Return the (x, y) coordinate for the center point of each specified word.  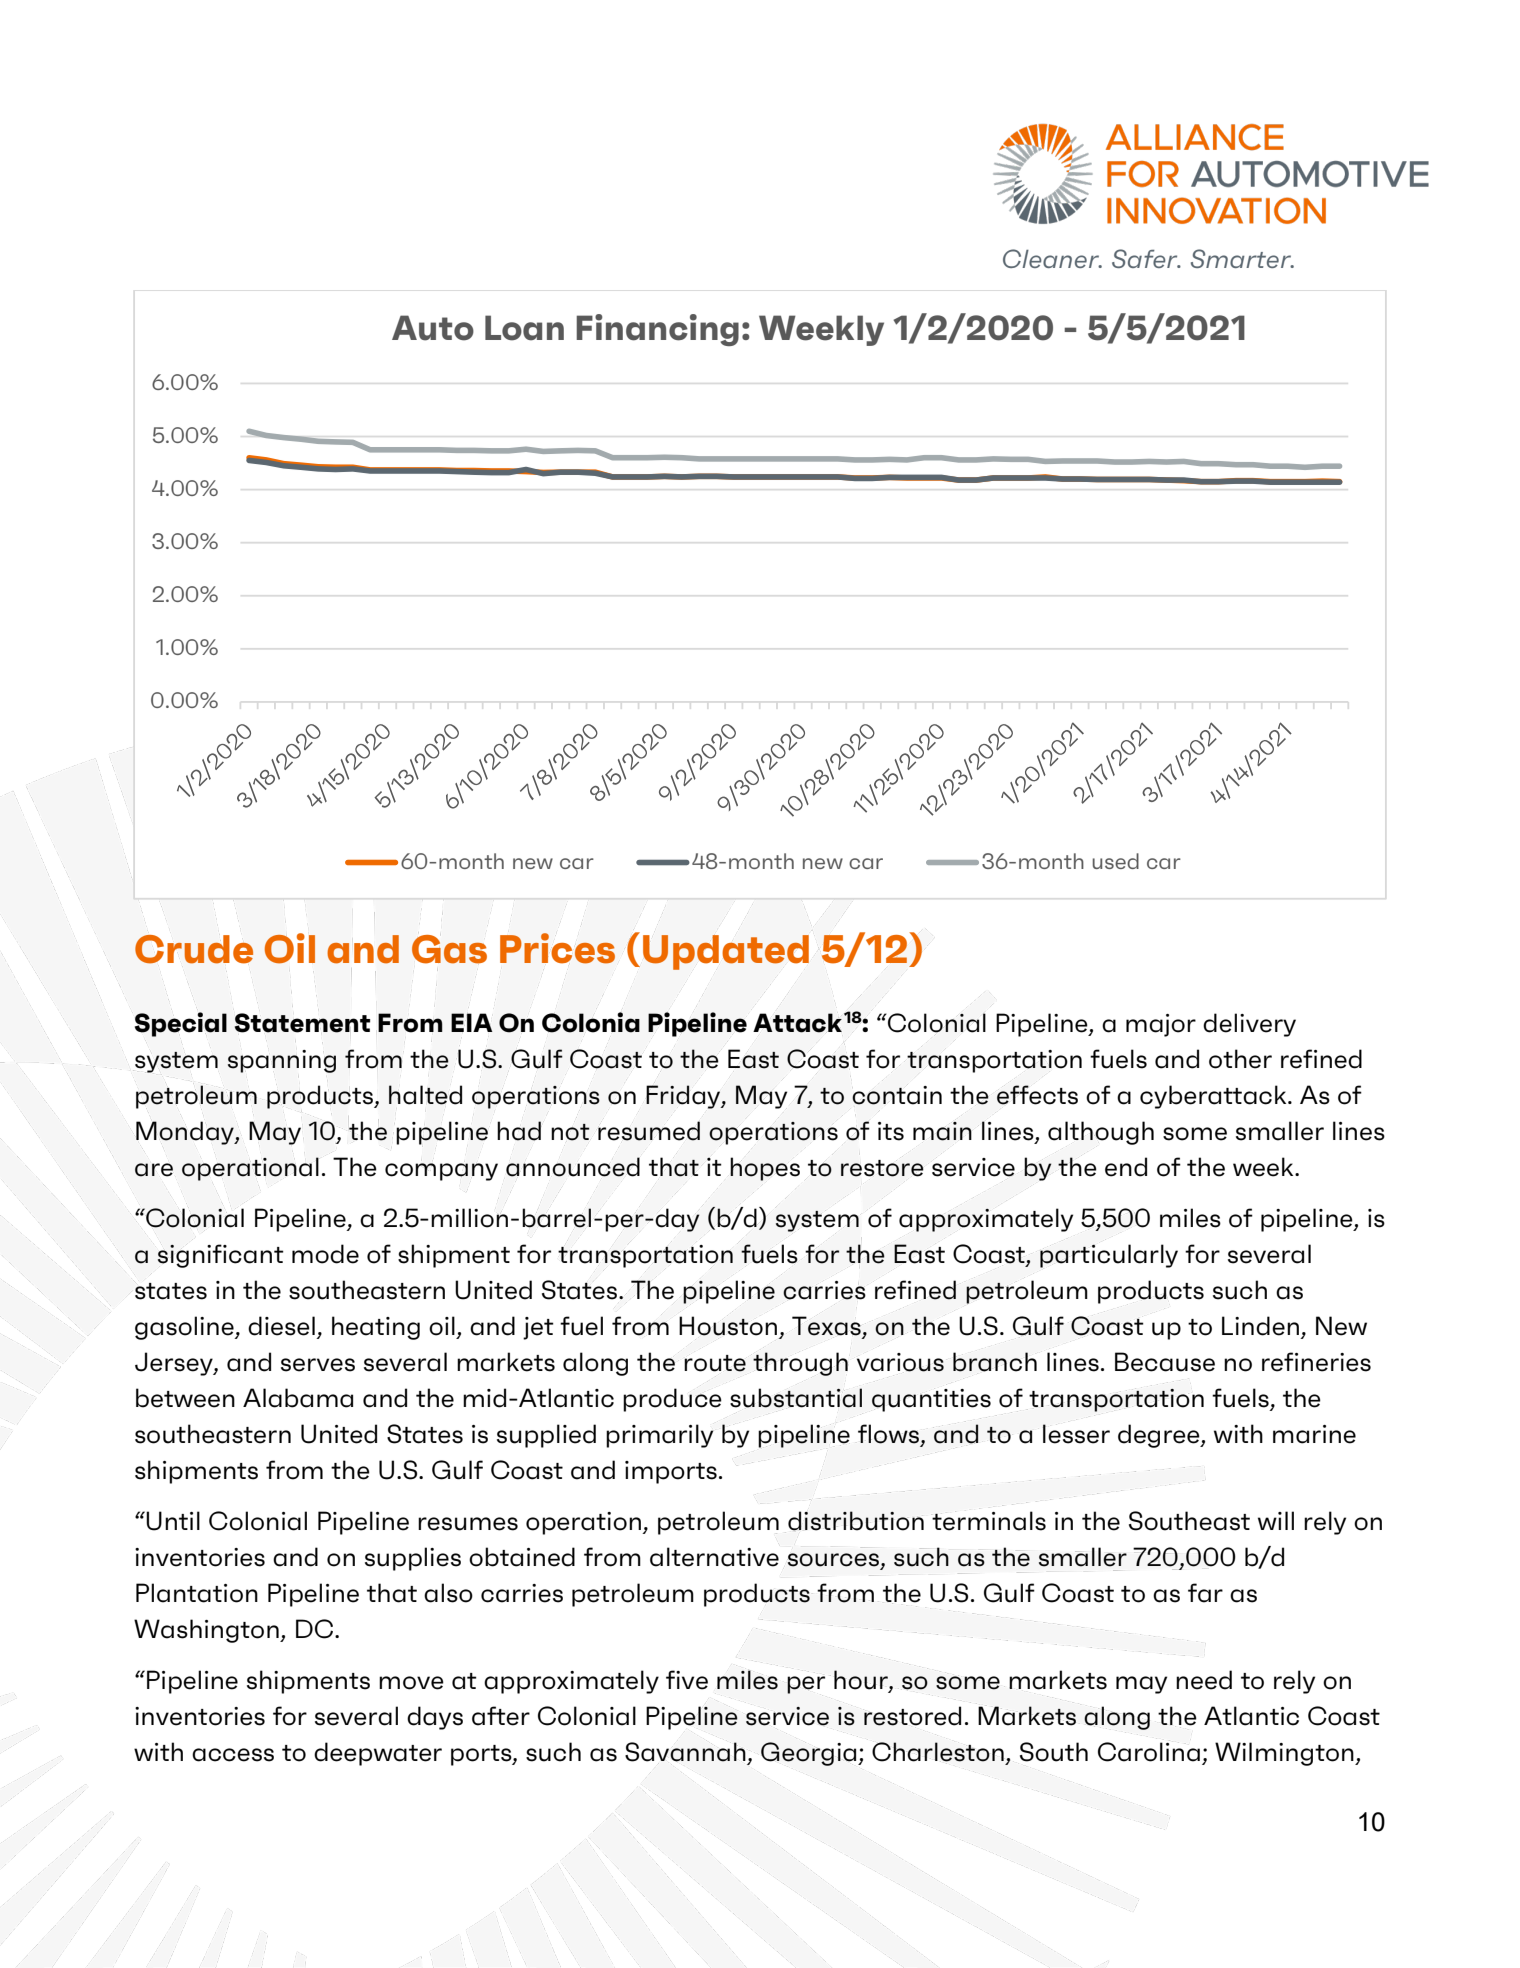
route (715, 1363)
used (1116, 861)
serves (318, 1365)
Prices (557, 948)
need (1204, 1680)
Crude (194, 949)
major (1161, 1025)
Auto (433, 328)
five (687, 1680)
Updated (726, 952)
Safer (1146, 258)
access (233, 1755)
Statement (302, 1023)
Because (1165, 1362)
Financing (657, 330)
